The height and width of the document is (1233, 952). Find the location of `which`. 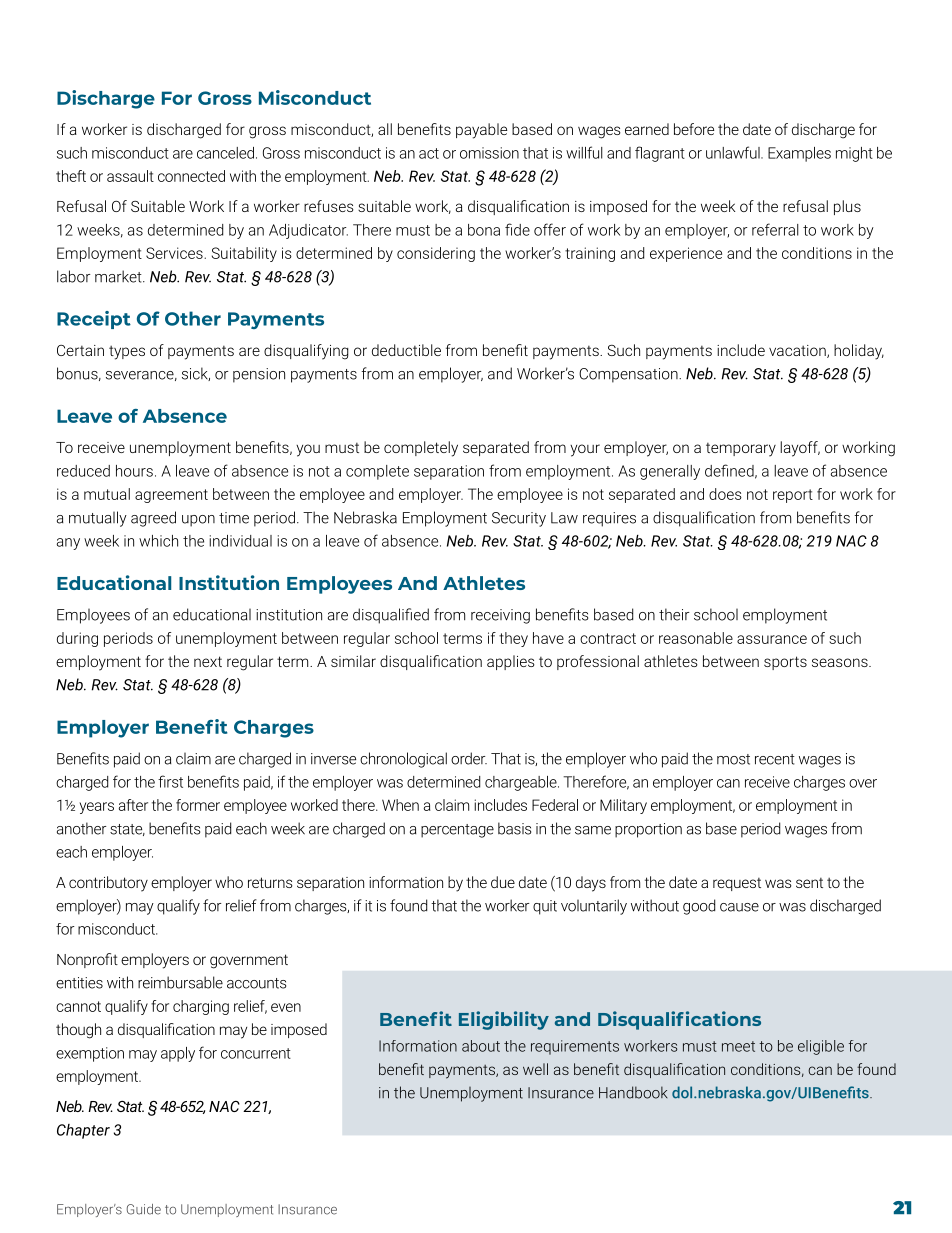

which is located at coordinates (158, 541).
